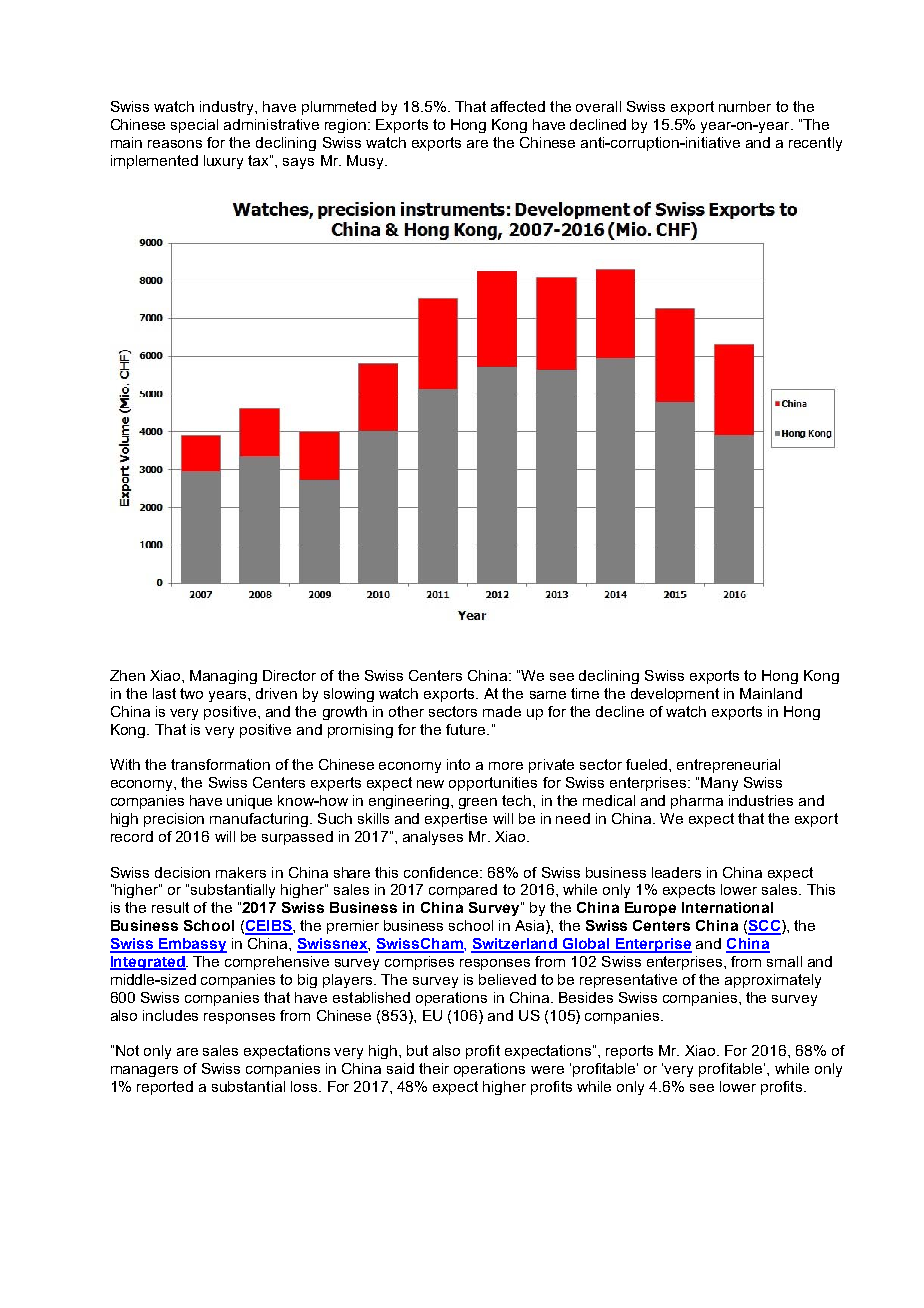 The height and width of the screenshot is (1308, 924). Describe the element at coordinates (220, 764) in the screenshot. I see `transformation` at that location.
